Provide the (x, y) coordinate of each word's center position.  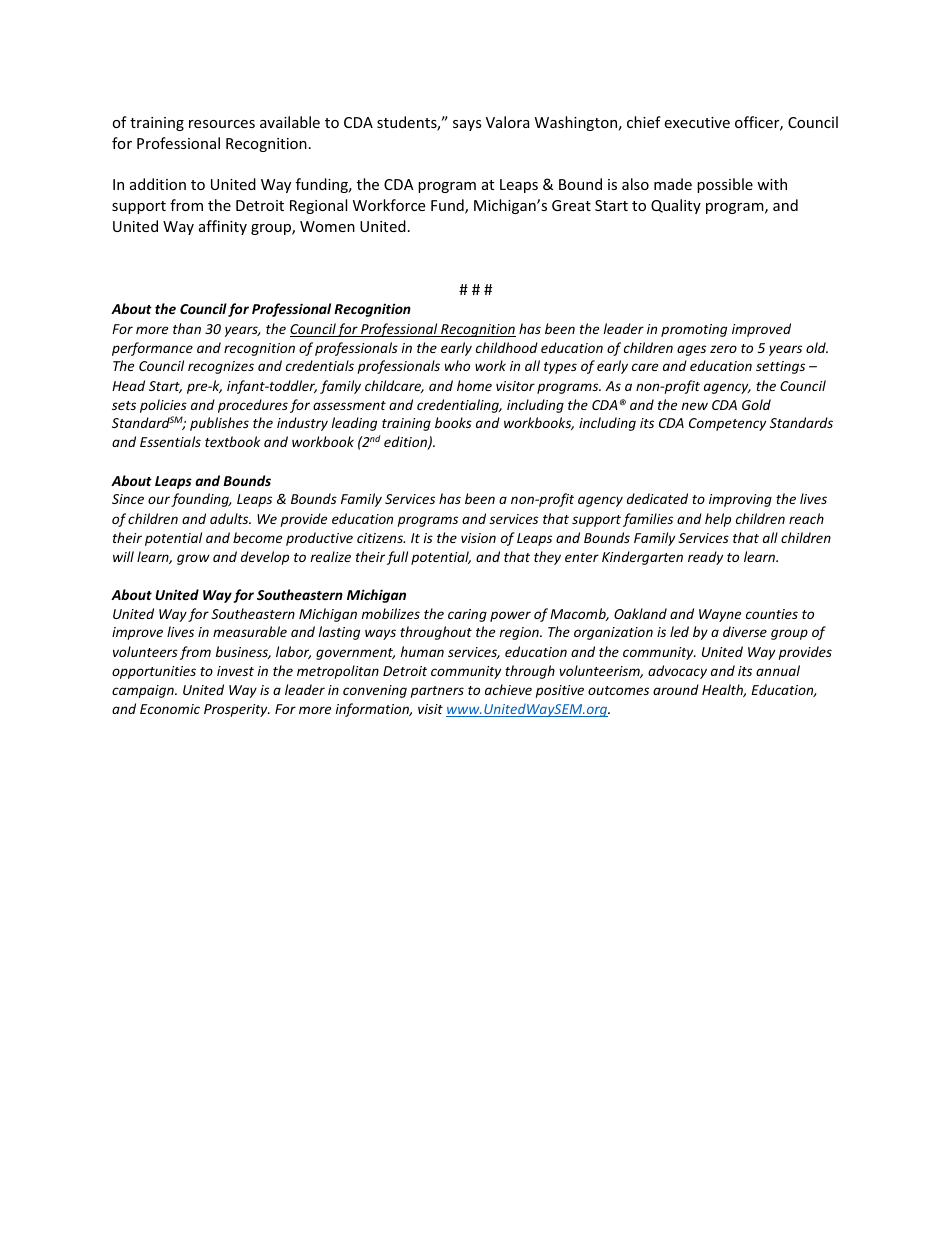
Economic (170, 709)
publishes (219, 424)
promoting (694, 330)
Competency (727, 424)
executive (697, 122)
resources (222, 124)
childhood (507, 347)
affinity (223, 227)
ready (705, 558)
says (467, 125)
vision (478, 538)
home (474, 385)
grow (193, 559)
